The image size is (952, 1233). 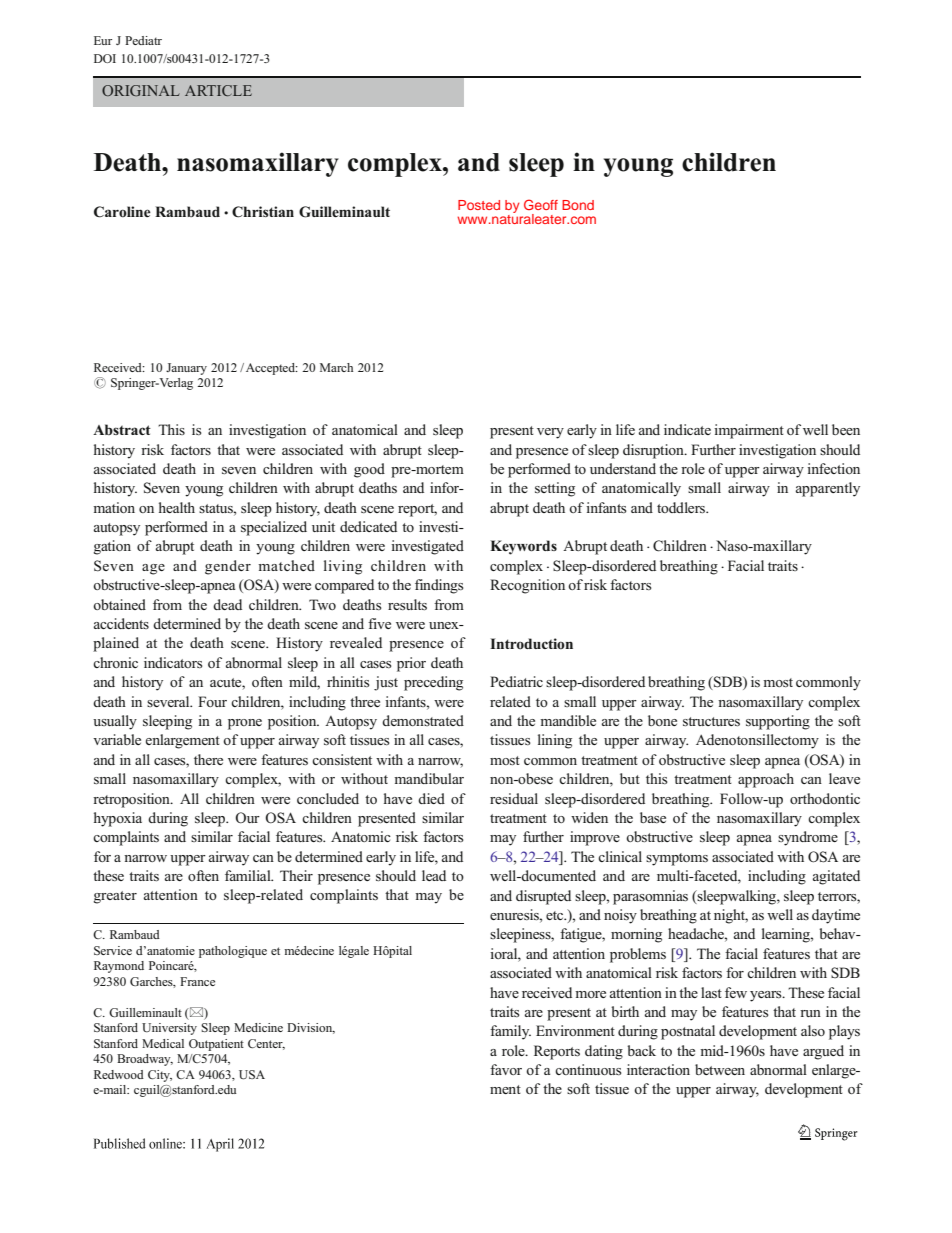 What do you see at coordinates (263, 212) in the document?
I see `Christian` at bounding box center [263, 212].
